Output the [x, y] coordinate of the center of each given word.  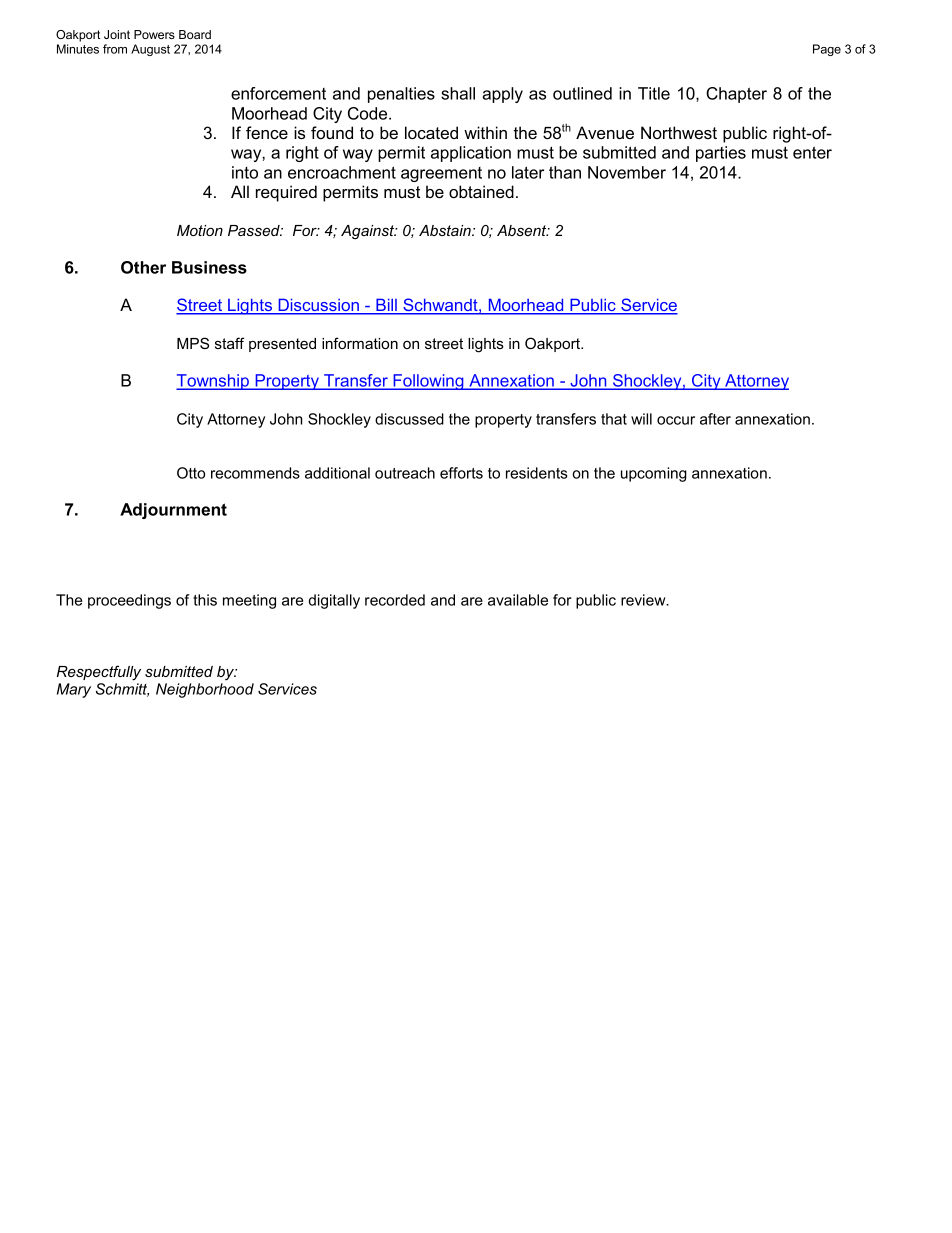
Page [827, 50]
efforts [461, 473]
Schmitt [122, 690]
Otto [191, 473]
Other [143, 267]
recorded [395, 600]
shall [458, 93]
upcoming [654, 474]
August [150, 50]
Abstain [446, 230]
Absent [523, 230]
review [644, 600]
